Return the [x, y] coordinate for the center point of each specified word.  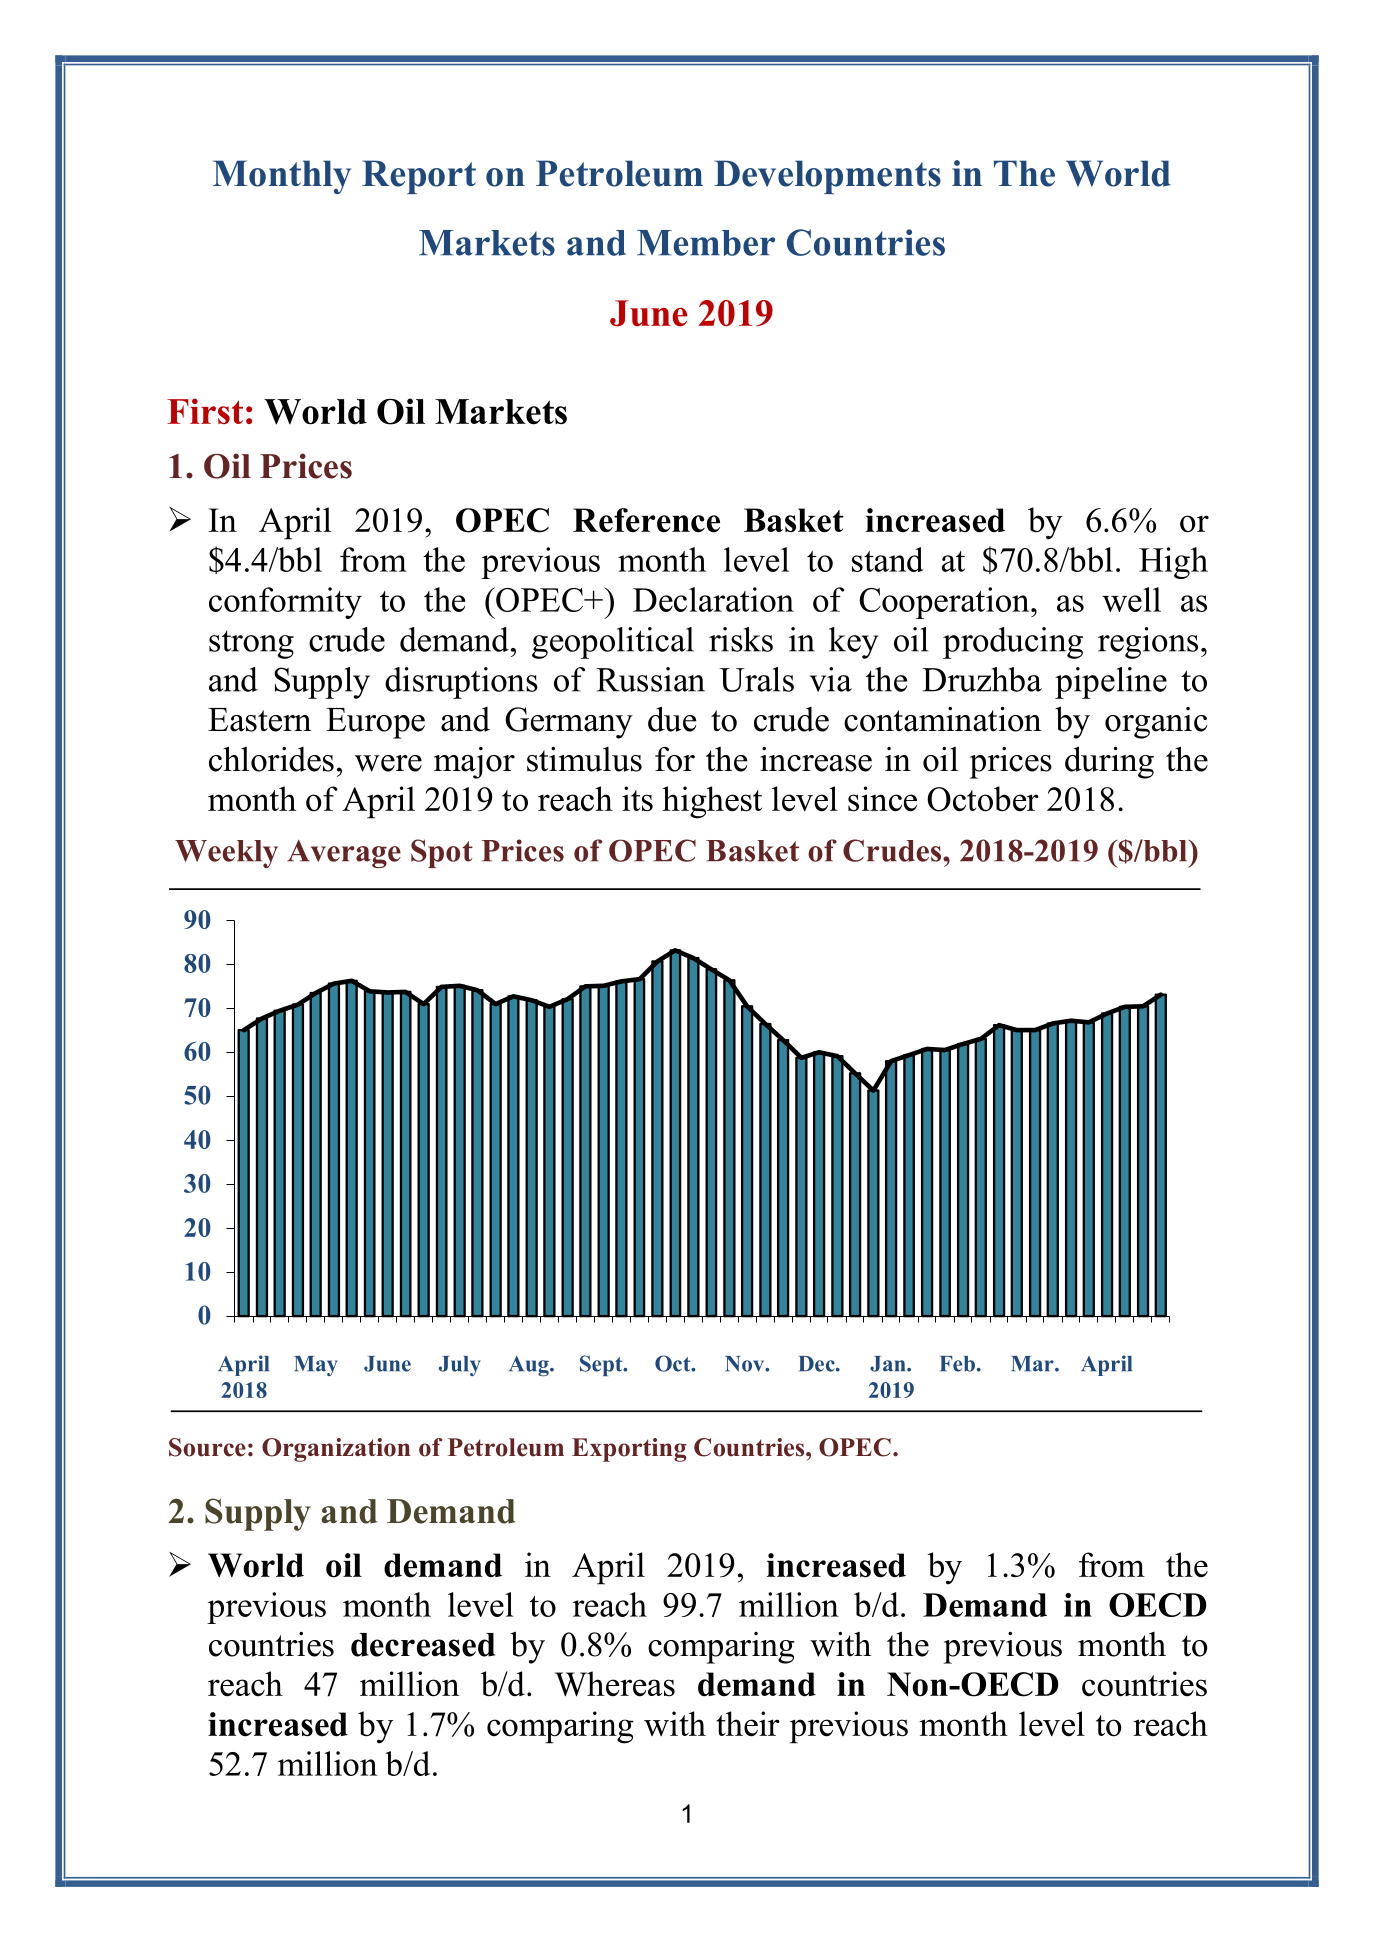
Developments [827, 177]
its [637, 799]
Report [419, 177]
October [983, 799]
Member [706, 243]
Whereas [615, 1684]
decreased [423, 1645]
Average [344, 854]
